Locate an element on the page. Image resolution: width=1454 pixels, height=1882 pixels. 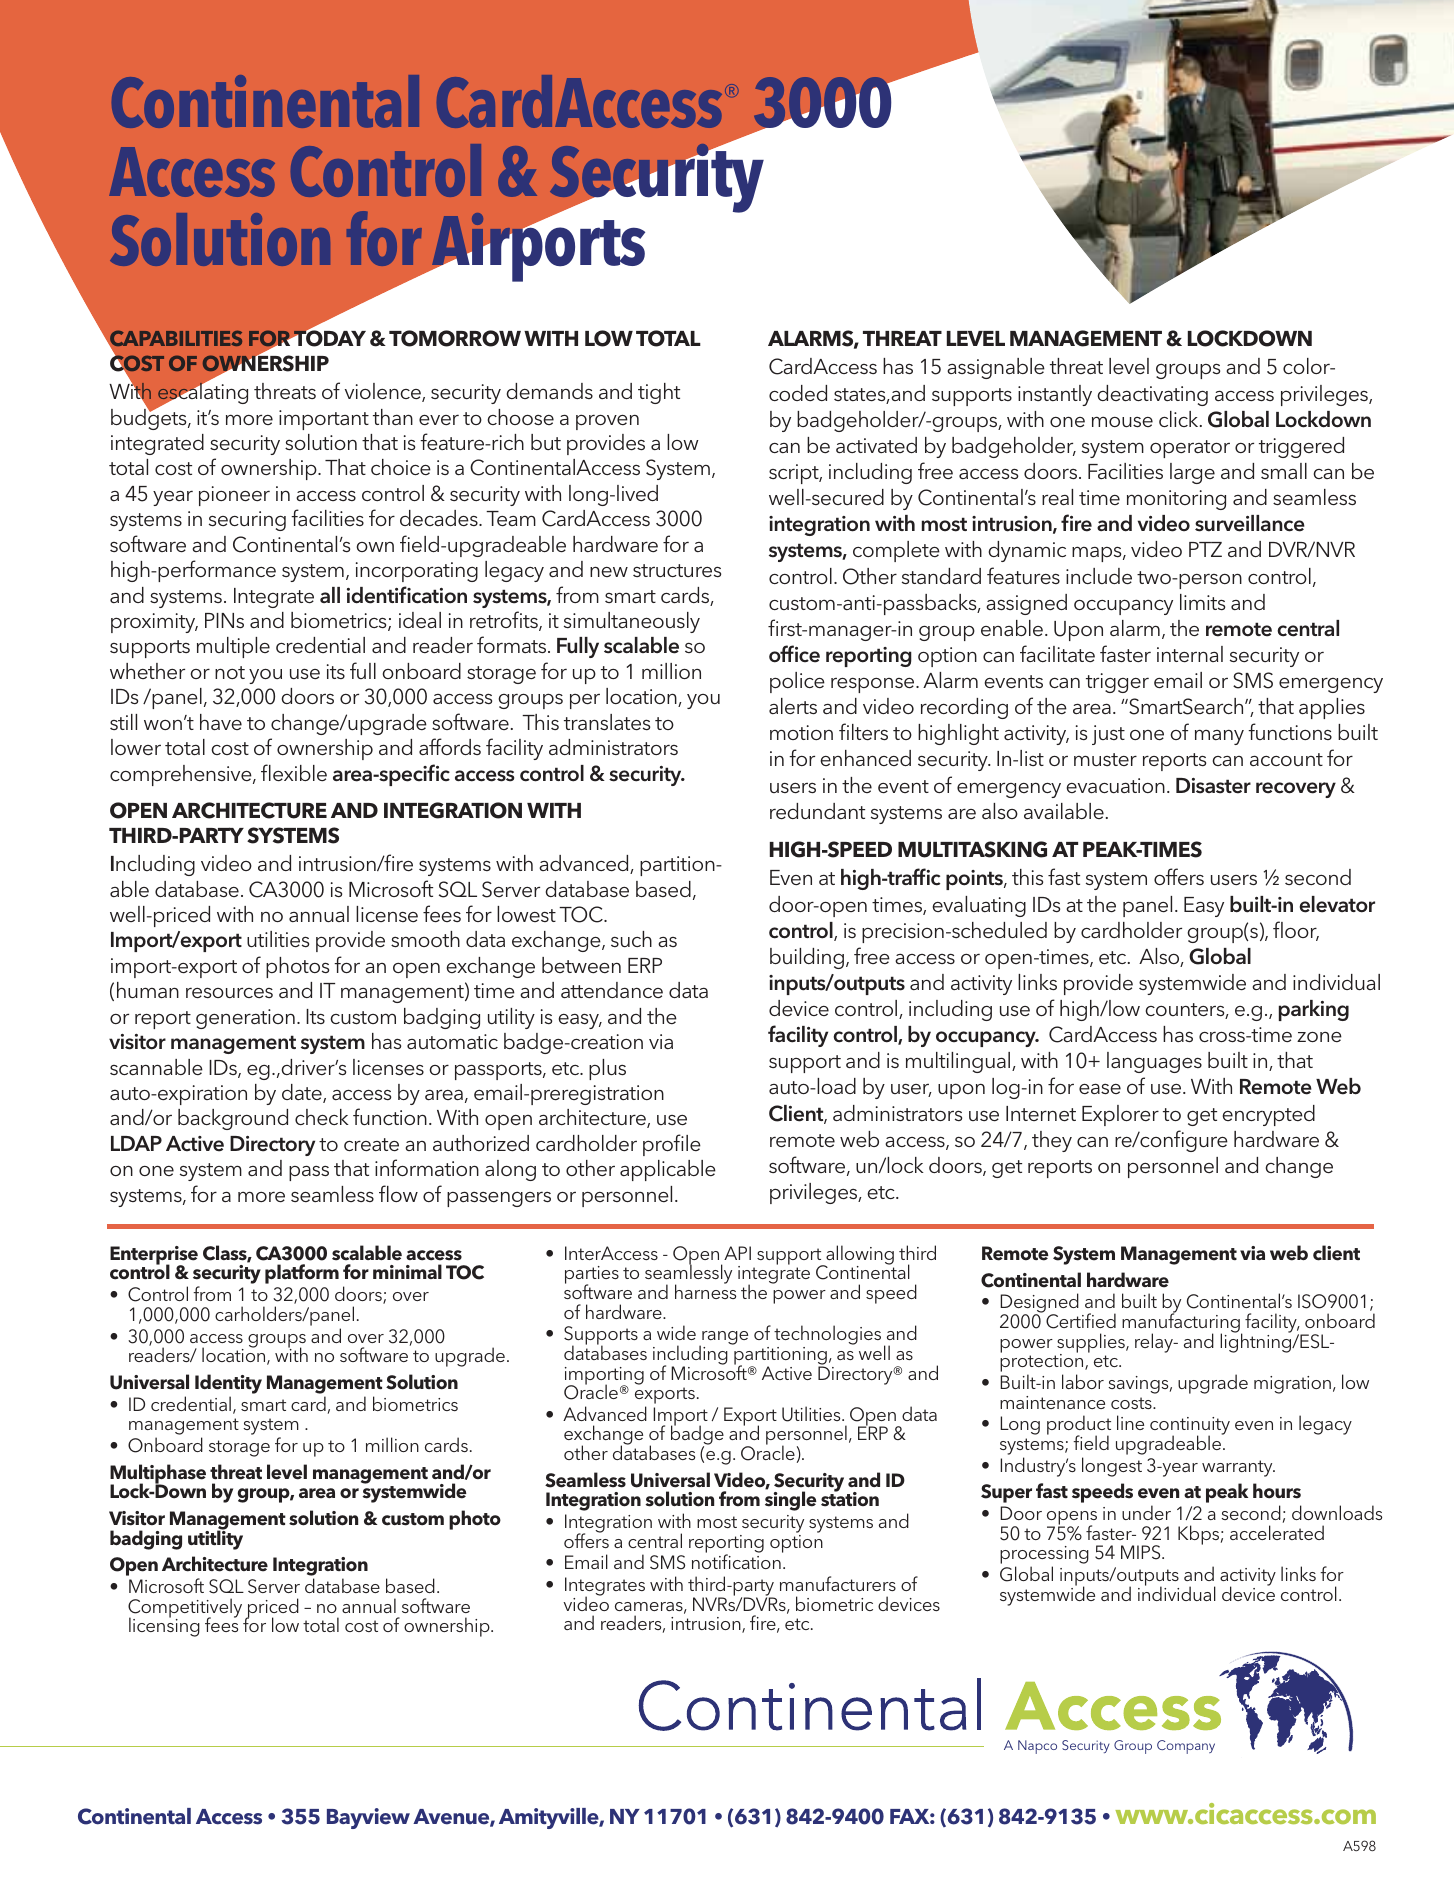
violence is located at coordinates (384, 392).
